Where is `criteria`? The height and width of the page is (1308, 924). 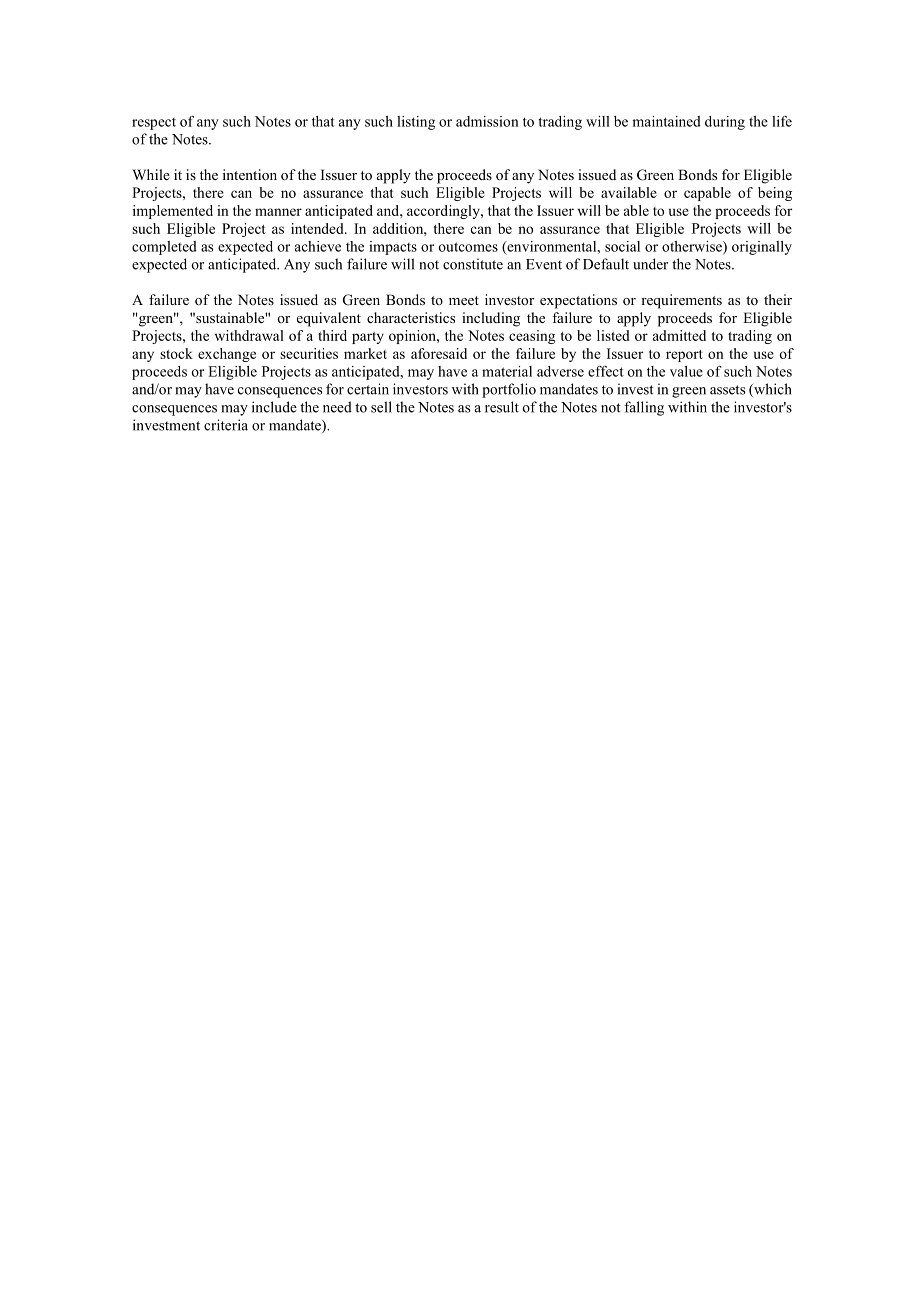
criteria is located at coordinates (226, 425).
